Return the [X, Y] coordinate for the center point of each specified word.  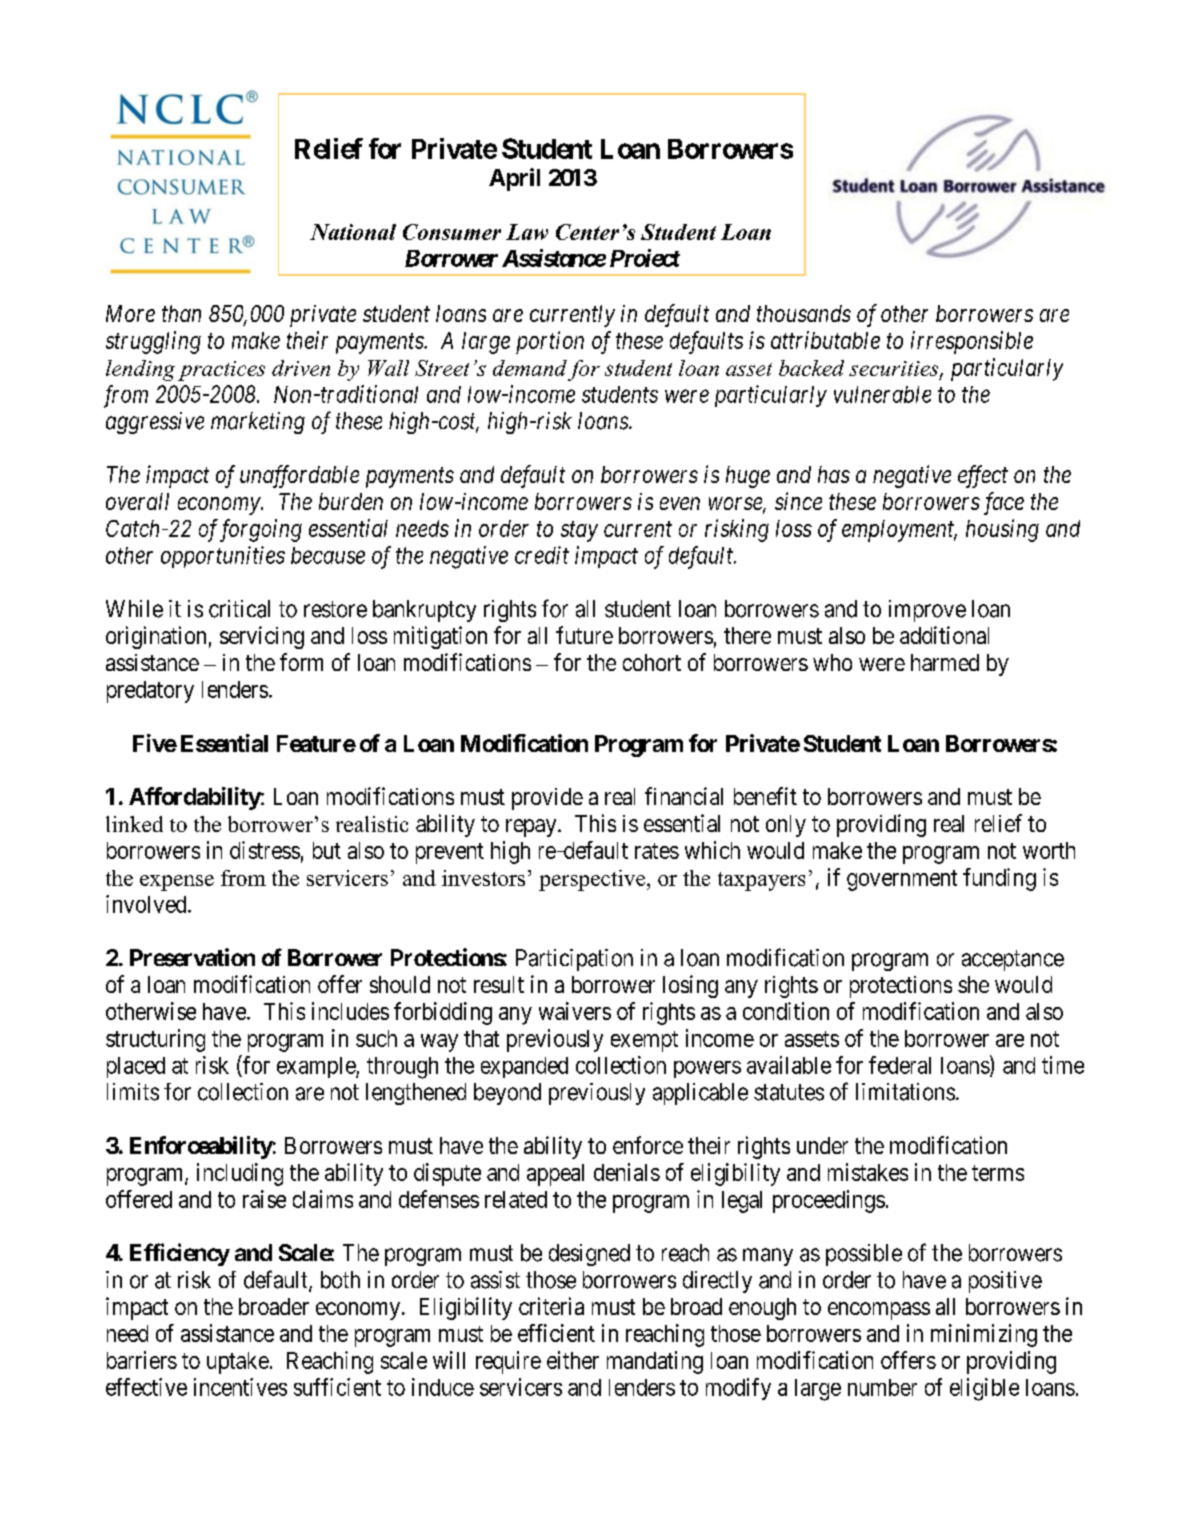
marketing [258, 423]
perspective [593, 880]
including [240, 1174]
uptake [238, 1363]
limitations [905, 1092]
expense [177, 883]
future [584, 635]
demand [530, 368]
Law [527, 232]
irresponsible [972, 342]
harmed [945, 662]
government [902, 880]
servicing [262, 637]
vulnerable [882, 394]
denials [627, 1172]
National [353, 232]
